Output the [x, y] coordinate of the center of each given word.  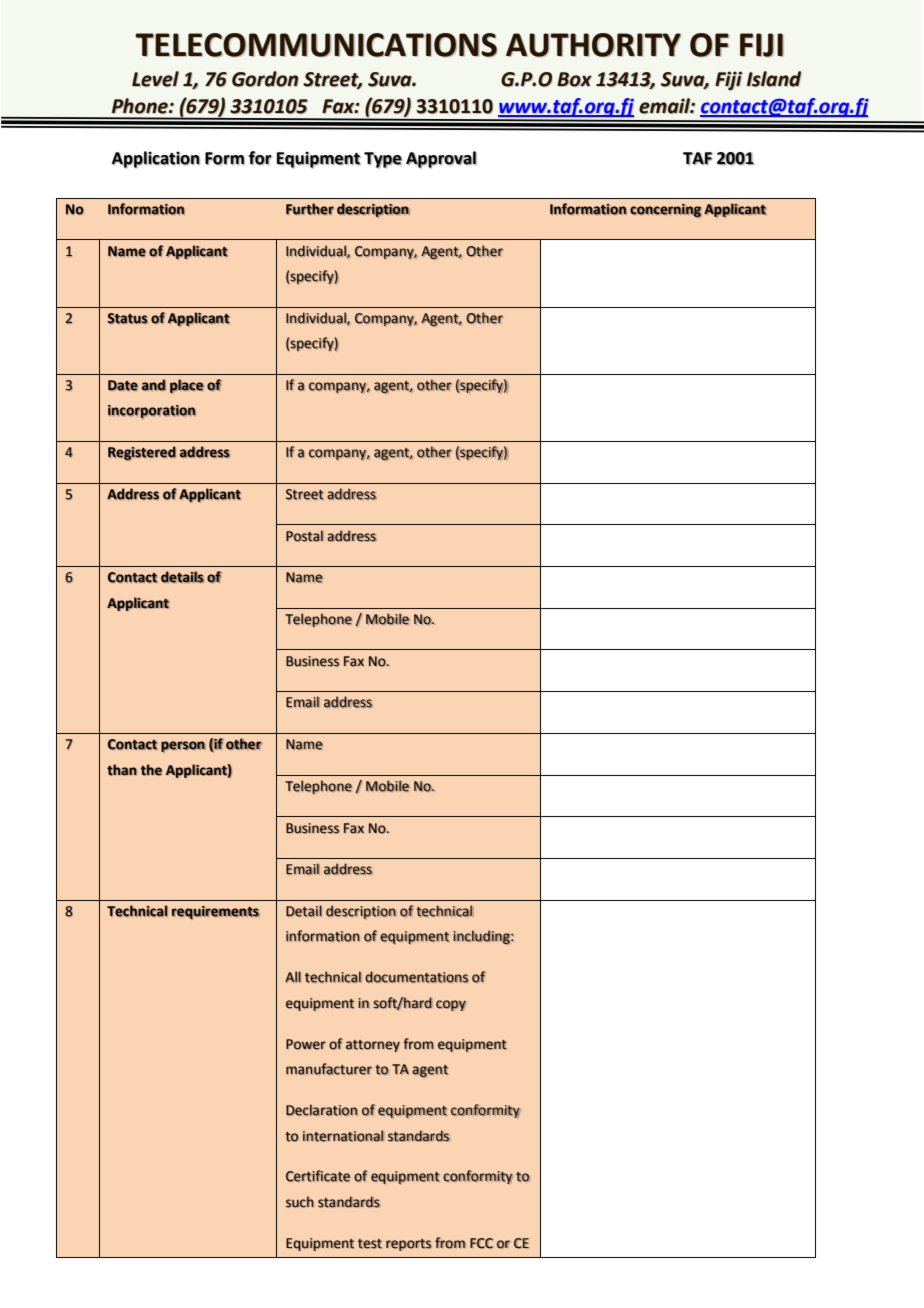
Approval [441, 159]
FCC [481, 1243]
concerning [666, 211]
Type [383, 160]
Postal [305, 536]
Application [156, 159]
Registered [142, 453]
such [300, 1202]
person [183, 746]
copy [451, 1005]
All [293, 976]
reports [409, 1245]
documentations [417, 977]
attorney [373, 1046]
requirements [216, 913]
